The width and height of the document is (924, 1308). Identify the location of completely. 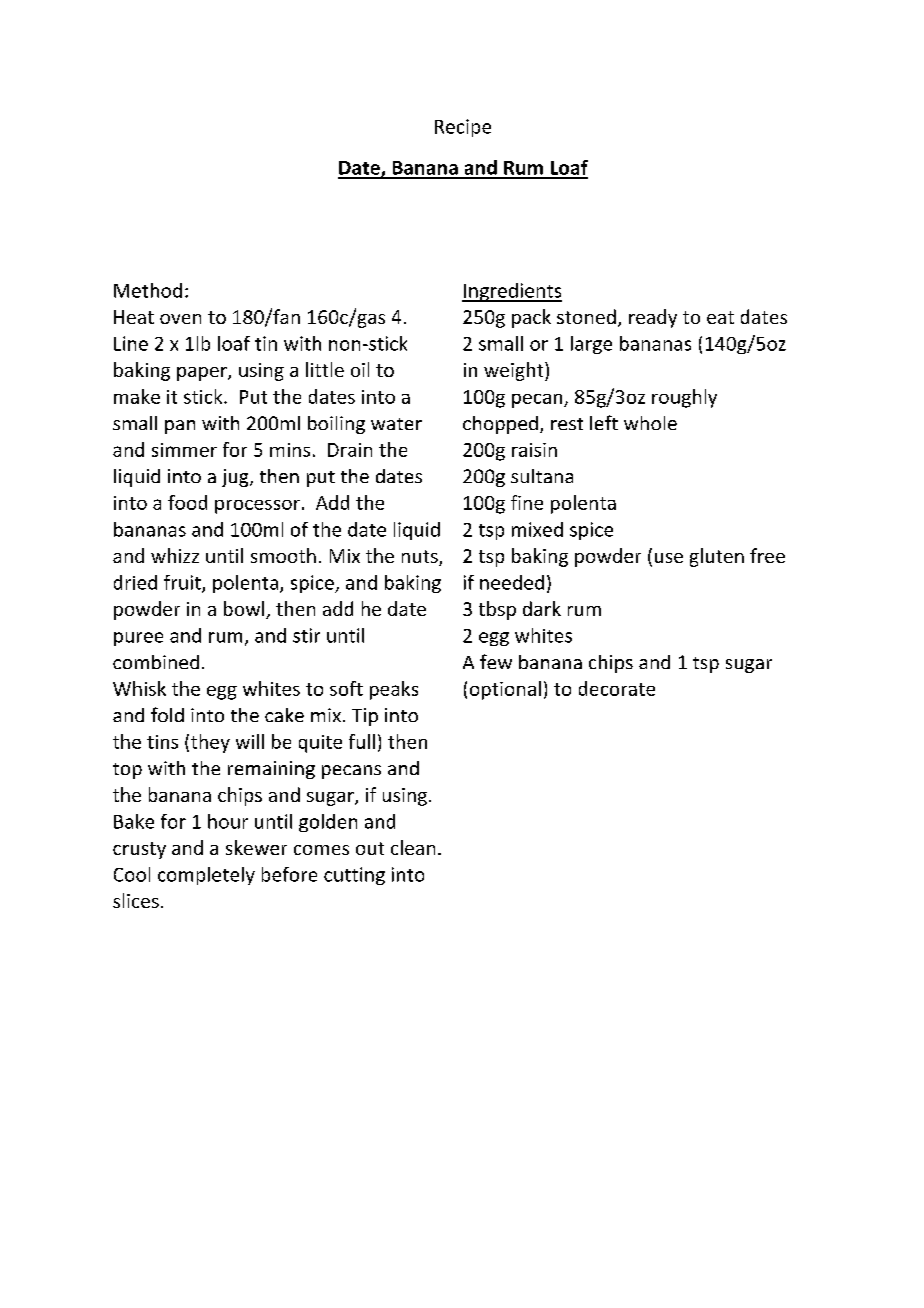
(206, 876).
